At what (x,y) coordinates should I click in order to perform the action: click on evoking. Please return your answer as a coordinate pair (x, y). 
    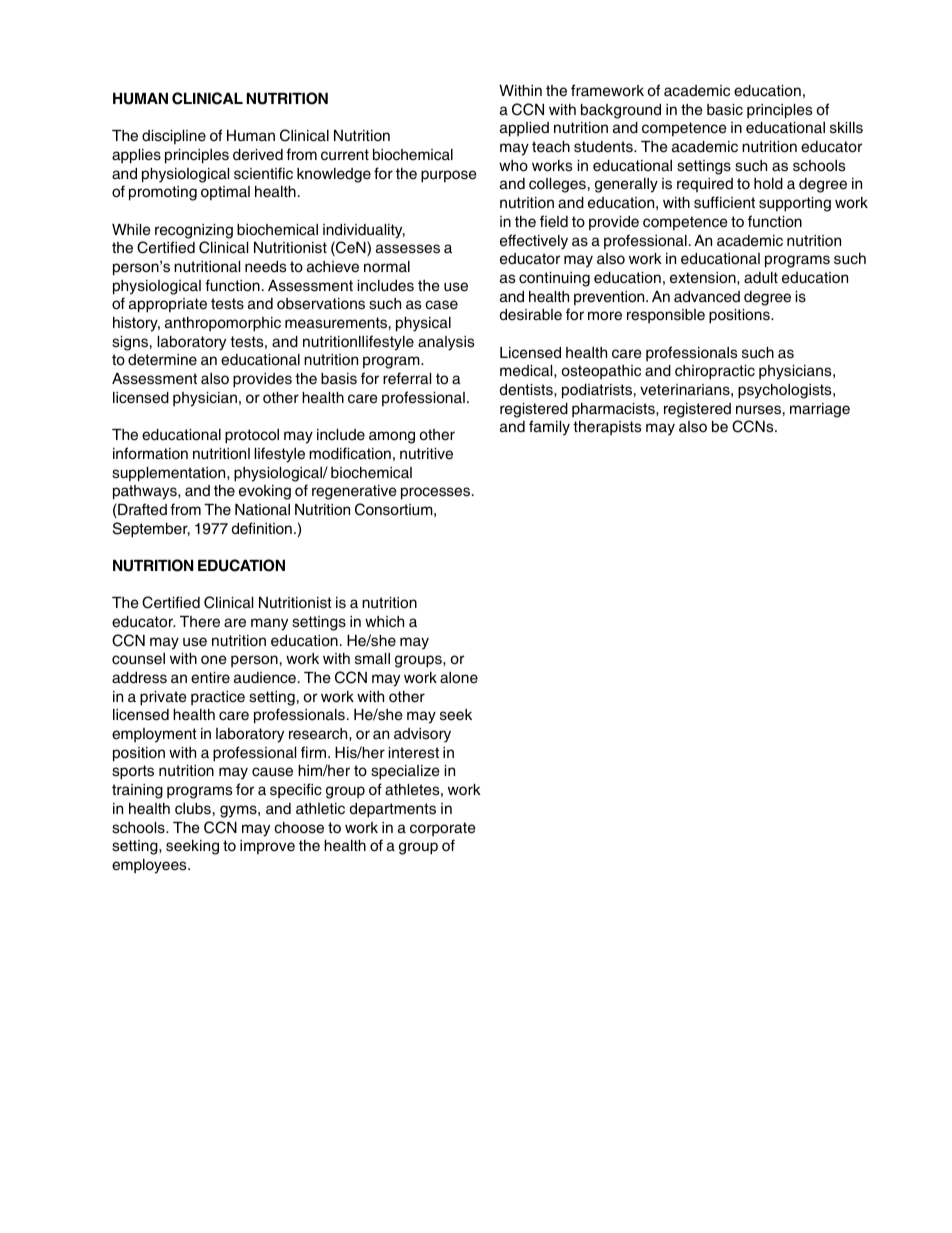
    Looking at the image, I should click on (265, 492).
